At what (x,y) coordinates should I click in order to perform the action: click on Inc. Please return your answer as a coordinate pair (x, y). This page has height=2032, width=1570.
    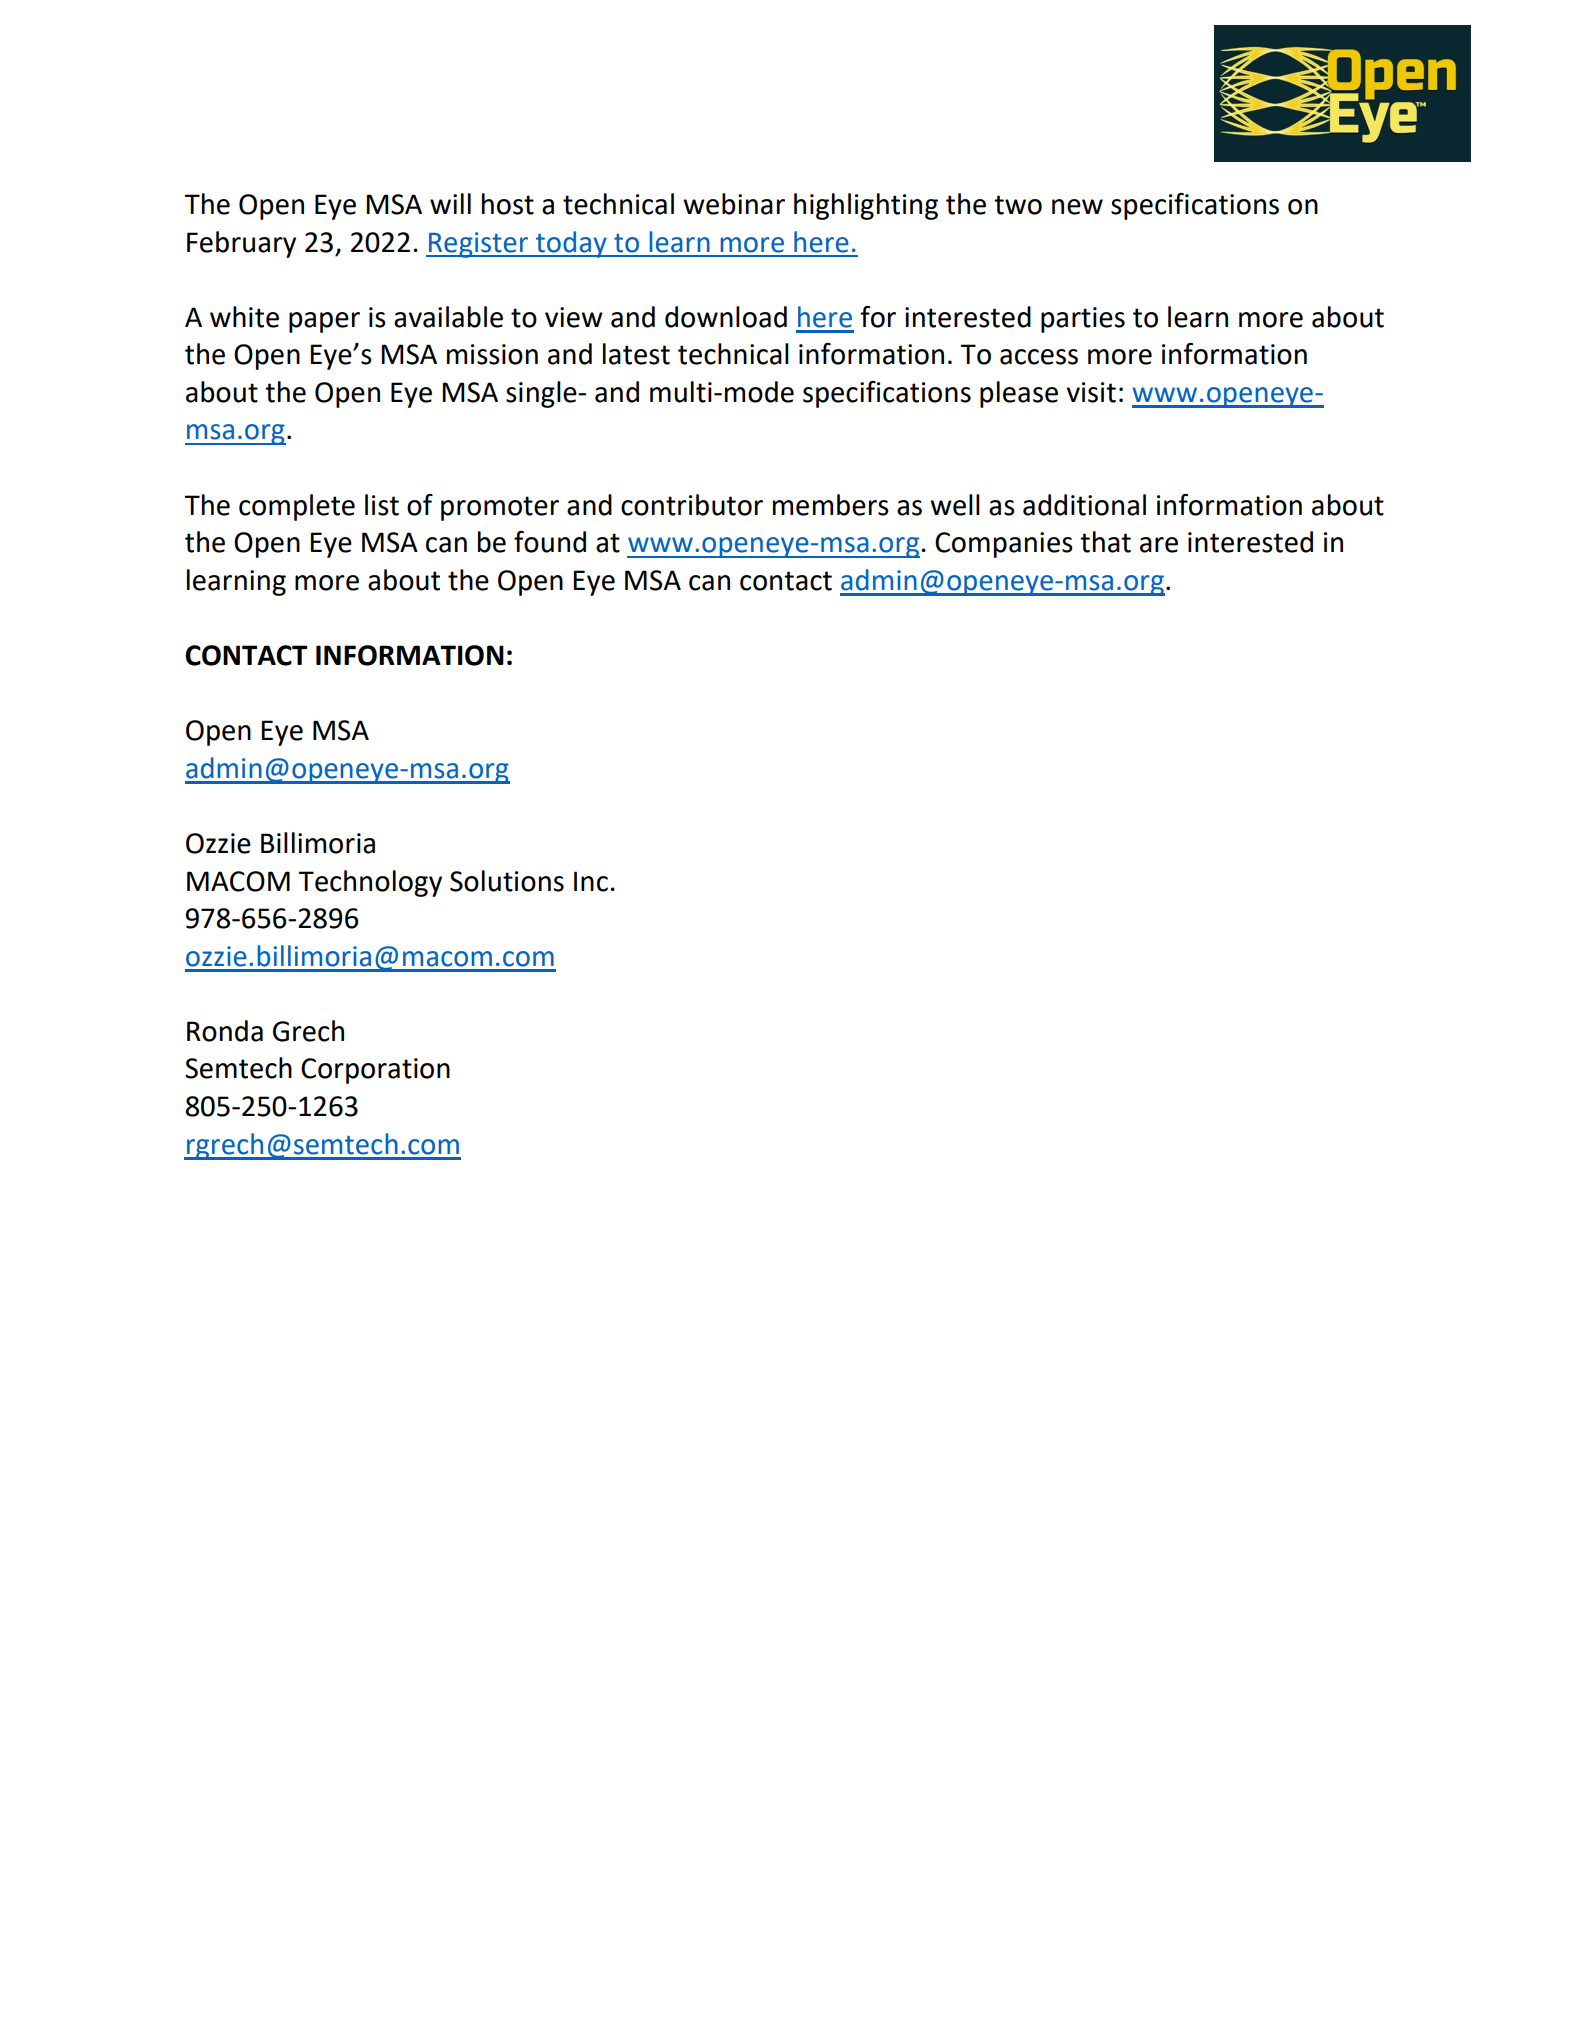
    Looking at the image, I should click on (591, 881).
